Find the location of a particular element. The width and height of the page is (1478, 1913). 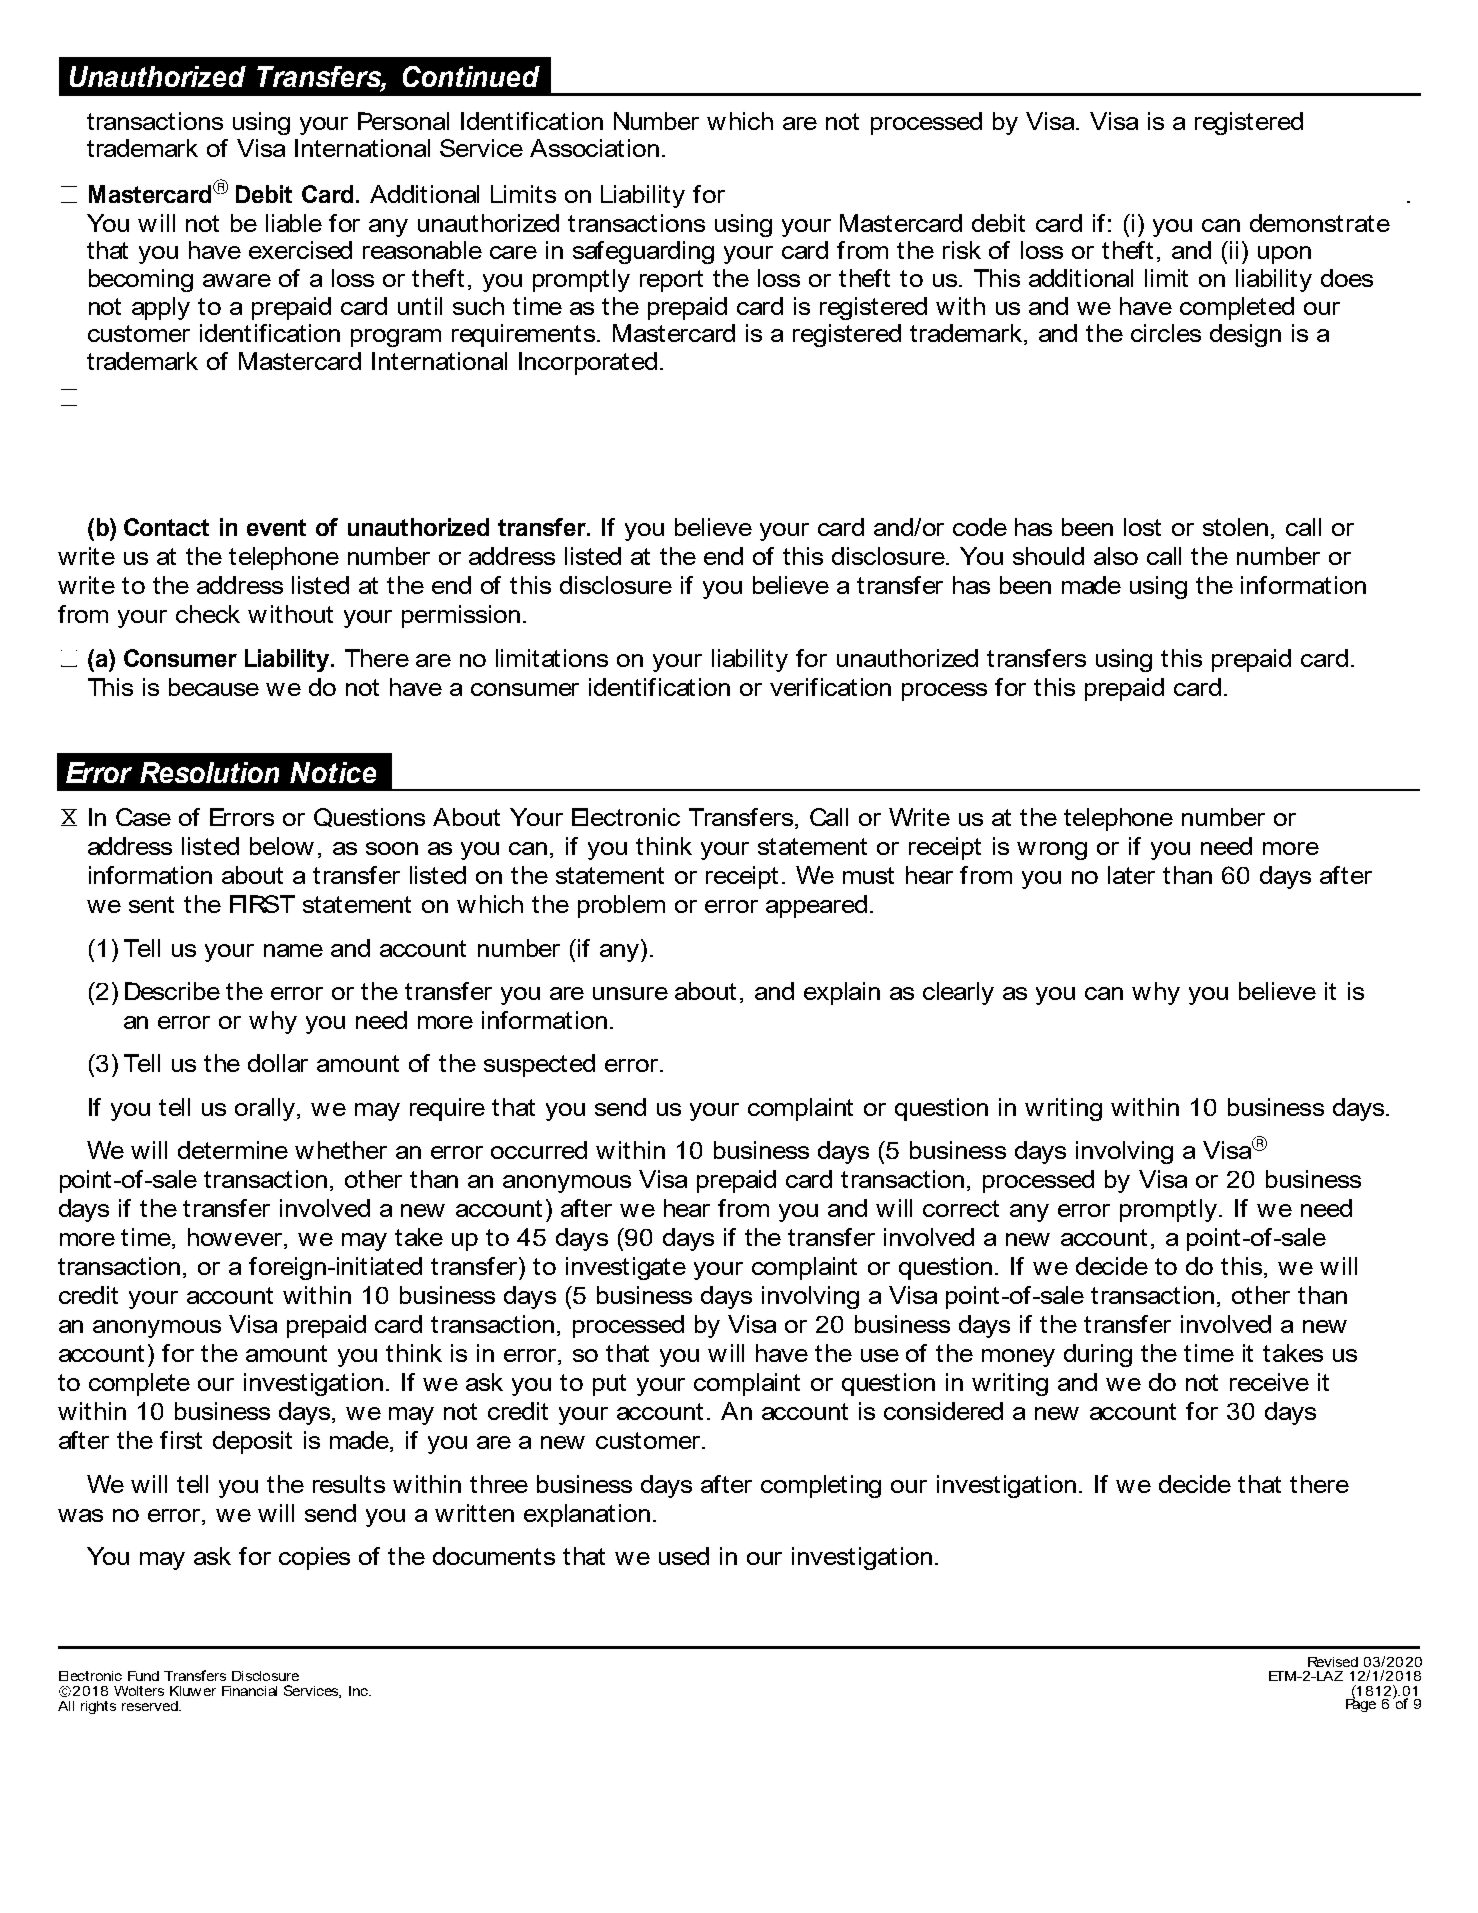

demonstrate is located at coordinates (1320, 223).
